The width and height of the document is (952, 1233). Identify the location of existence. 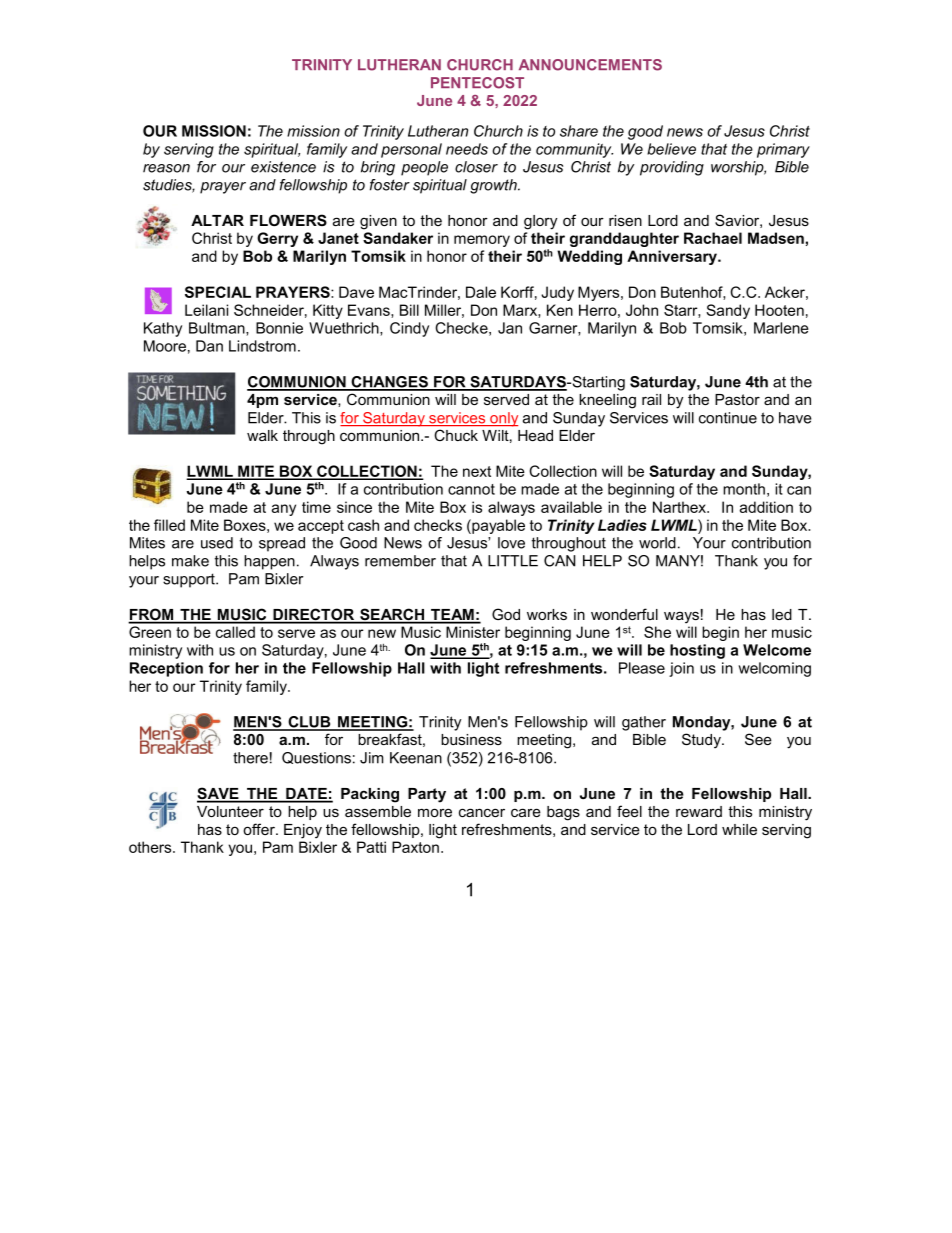
(283, 167).
